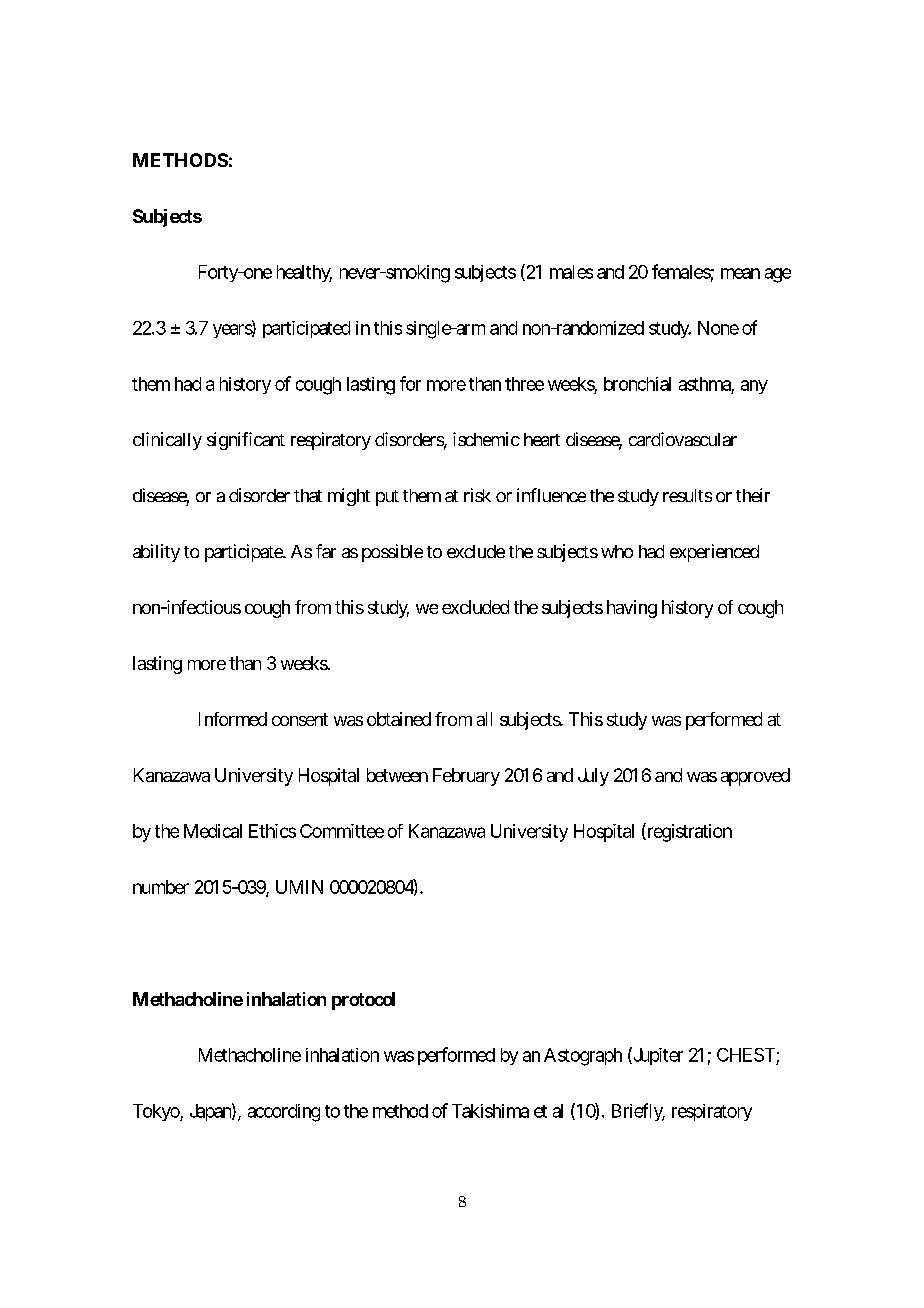 This document has width=924, height=1308. What do you see at coordinates (718, 328) in the document?
I see `None` at bounding box center [718, 328].
